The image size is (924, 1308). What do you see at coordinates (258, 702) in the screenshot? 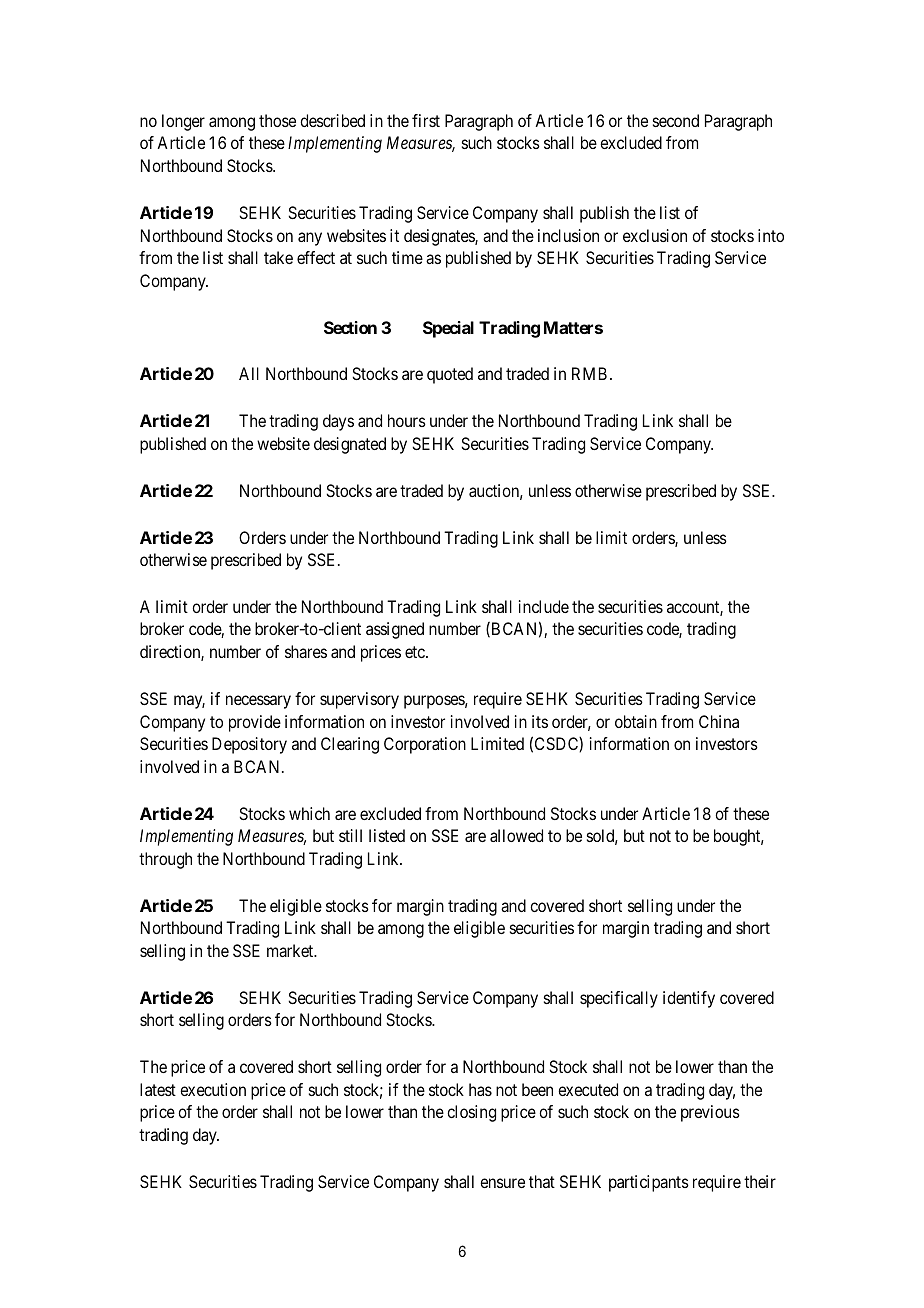
I see `necessary` at bounding box center [258, 702].
